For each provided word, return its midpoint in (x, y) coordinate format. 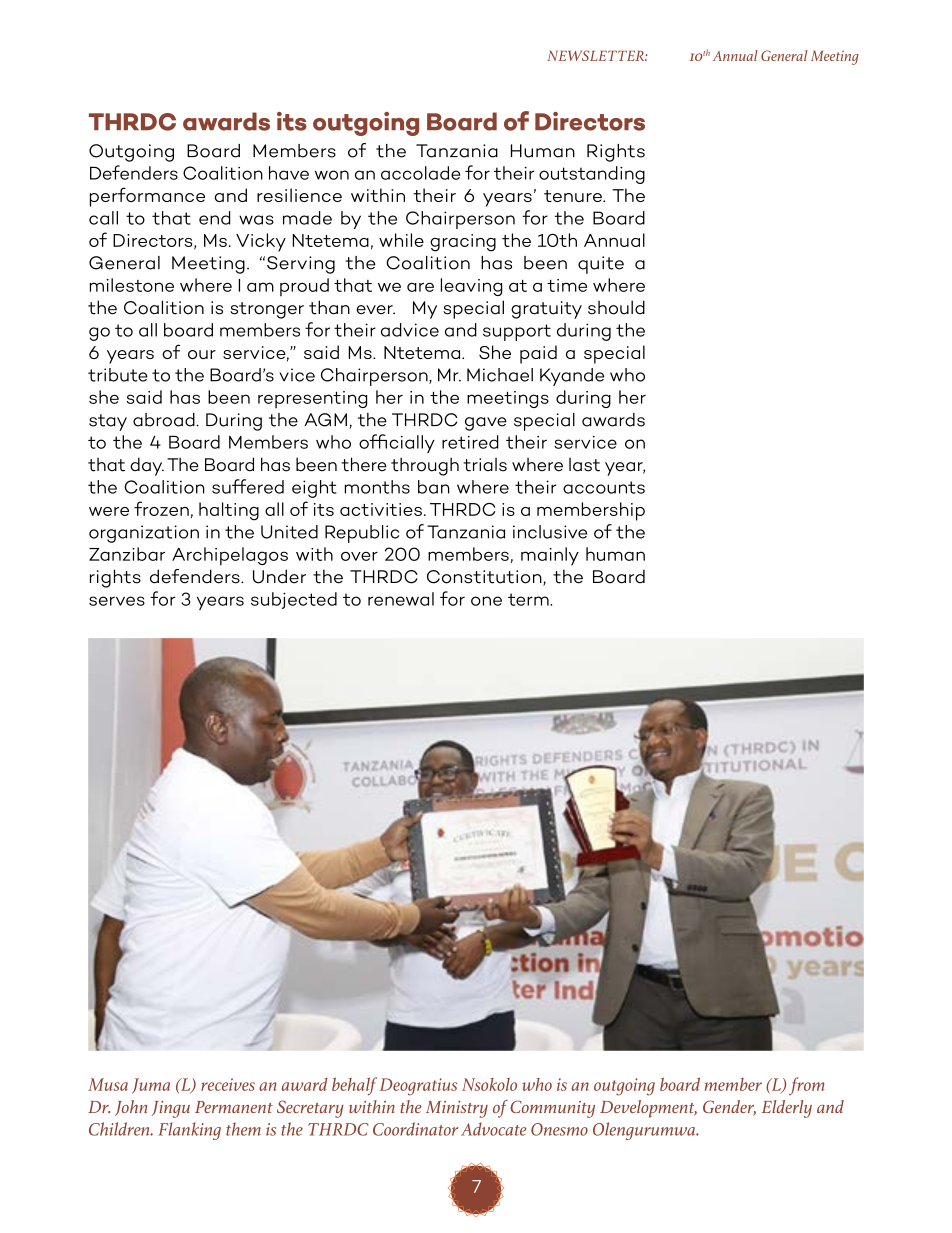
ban (434, 487)
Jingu (171, 1109)
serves (117, 601)
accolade (420, 173)
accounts (604, 487)
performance (147, 197)
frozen (161, 508)
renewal (401, 599)
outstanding (592, 175)
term (529, 599)
